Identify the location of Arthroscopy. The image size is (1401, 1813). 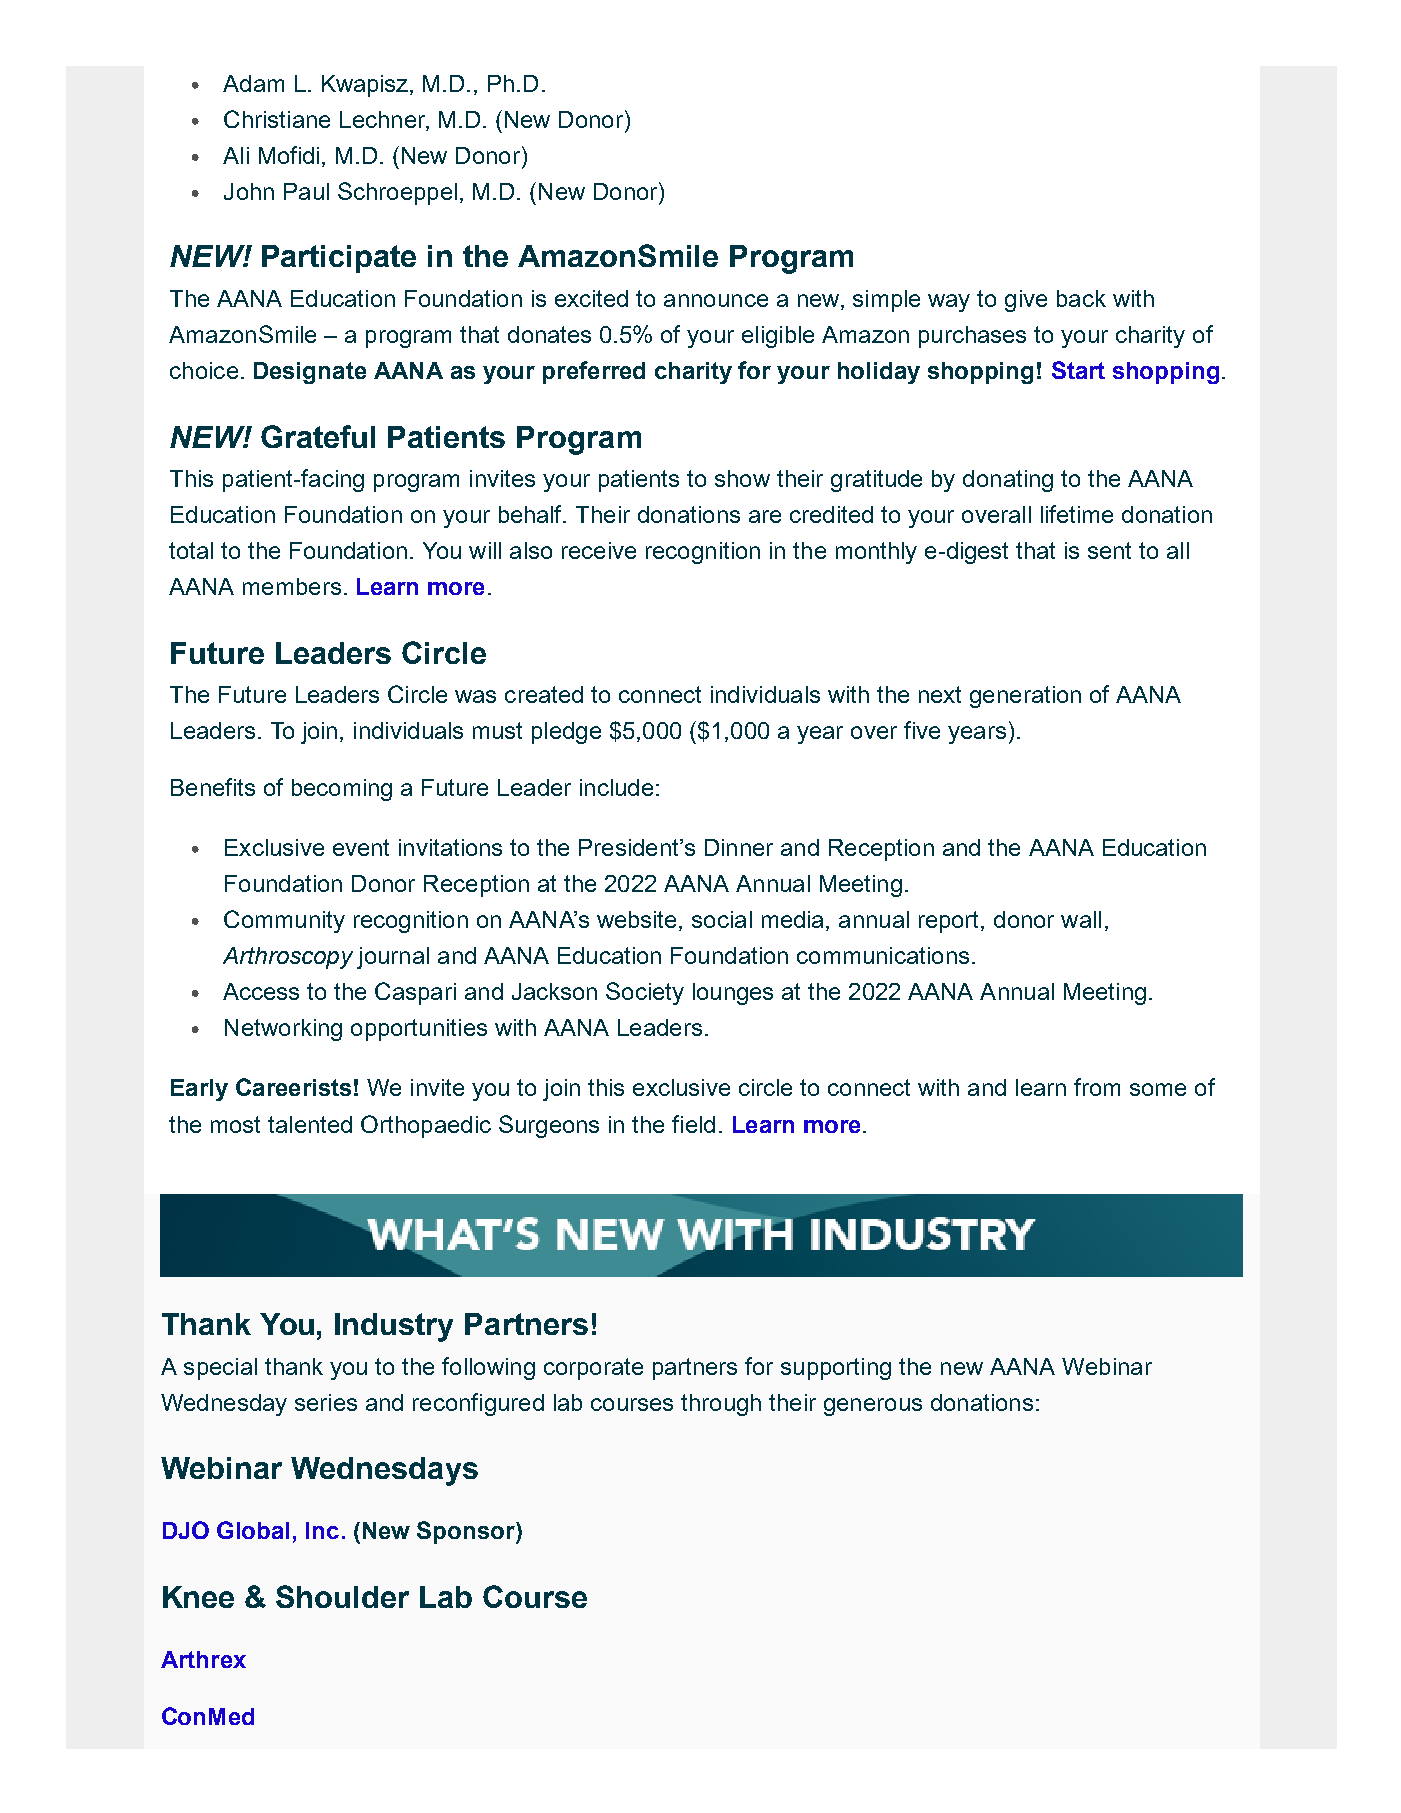
(288, 958).
